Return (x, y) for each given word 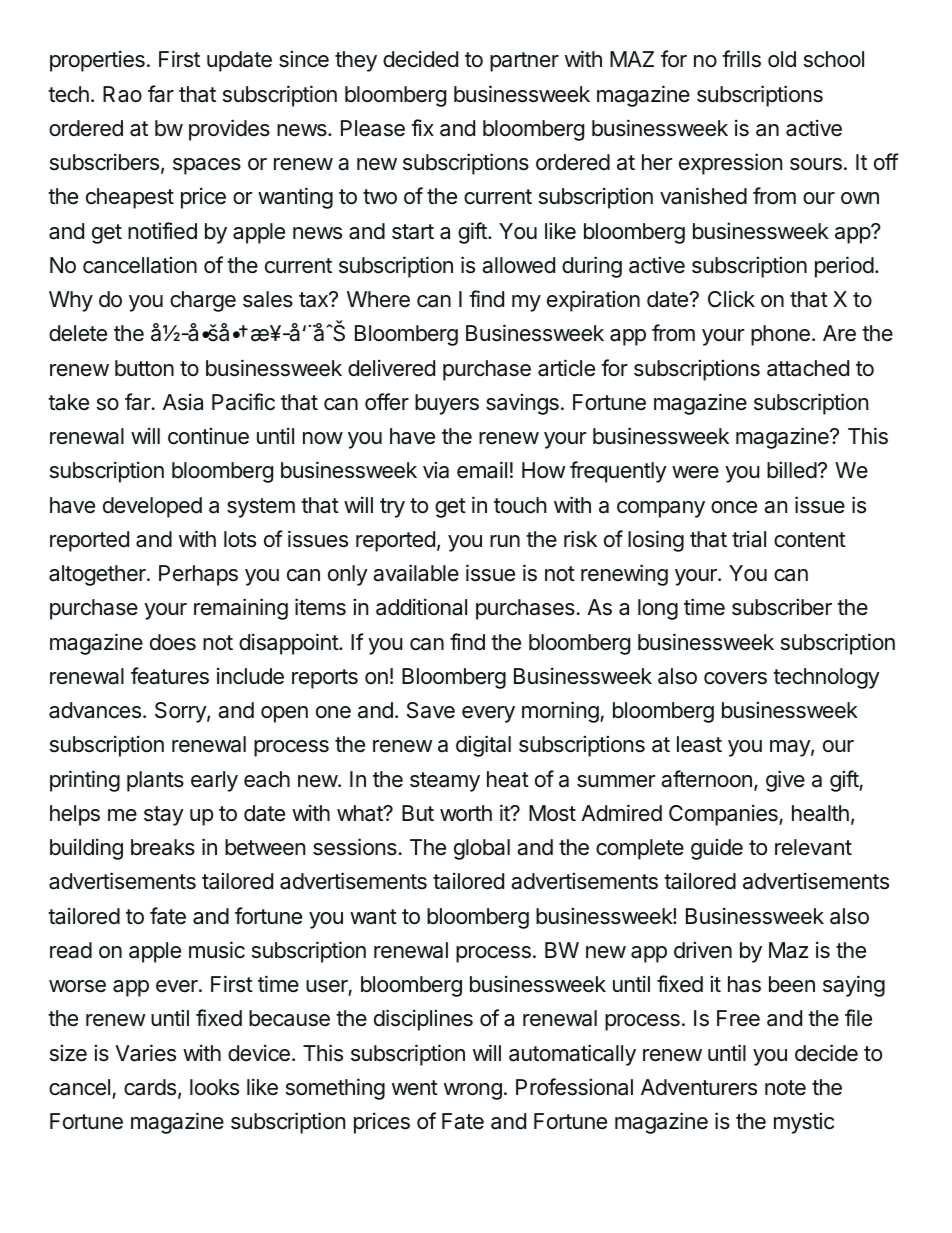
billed (792, 470)
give (785, 781)
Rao (122, 94)
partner (524, 62)
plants (155, 781)
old (782, 59)
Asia (183, 402)
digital (483, 746)
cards (150, 1087)
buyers (447, 404)
